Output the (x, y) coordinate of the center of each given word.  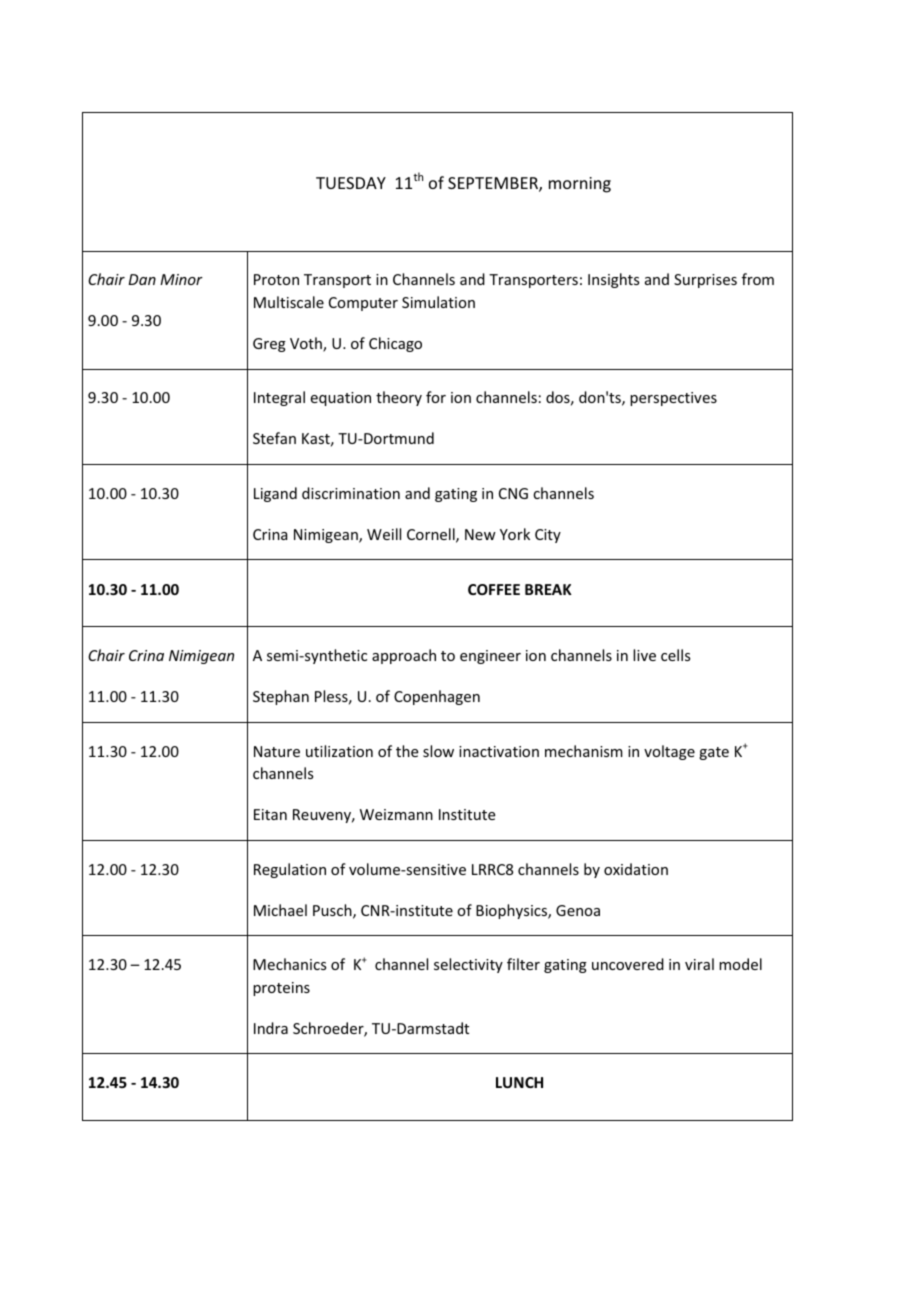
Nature (277, 751)
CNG (513, 493)
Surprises (705, 281)
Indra (271, 1028)
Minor (181, 279)
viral (699, 964)
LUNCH (519, 1082)
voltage (669, 752)
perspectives (673, 399)
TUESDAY (351, 183)
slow (438, 751)
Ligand (275, 494)
